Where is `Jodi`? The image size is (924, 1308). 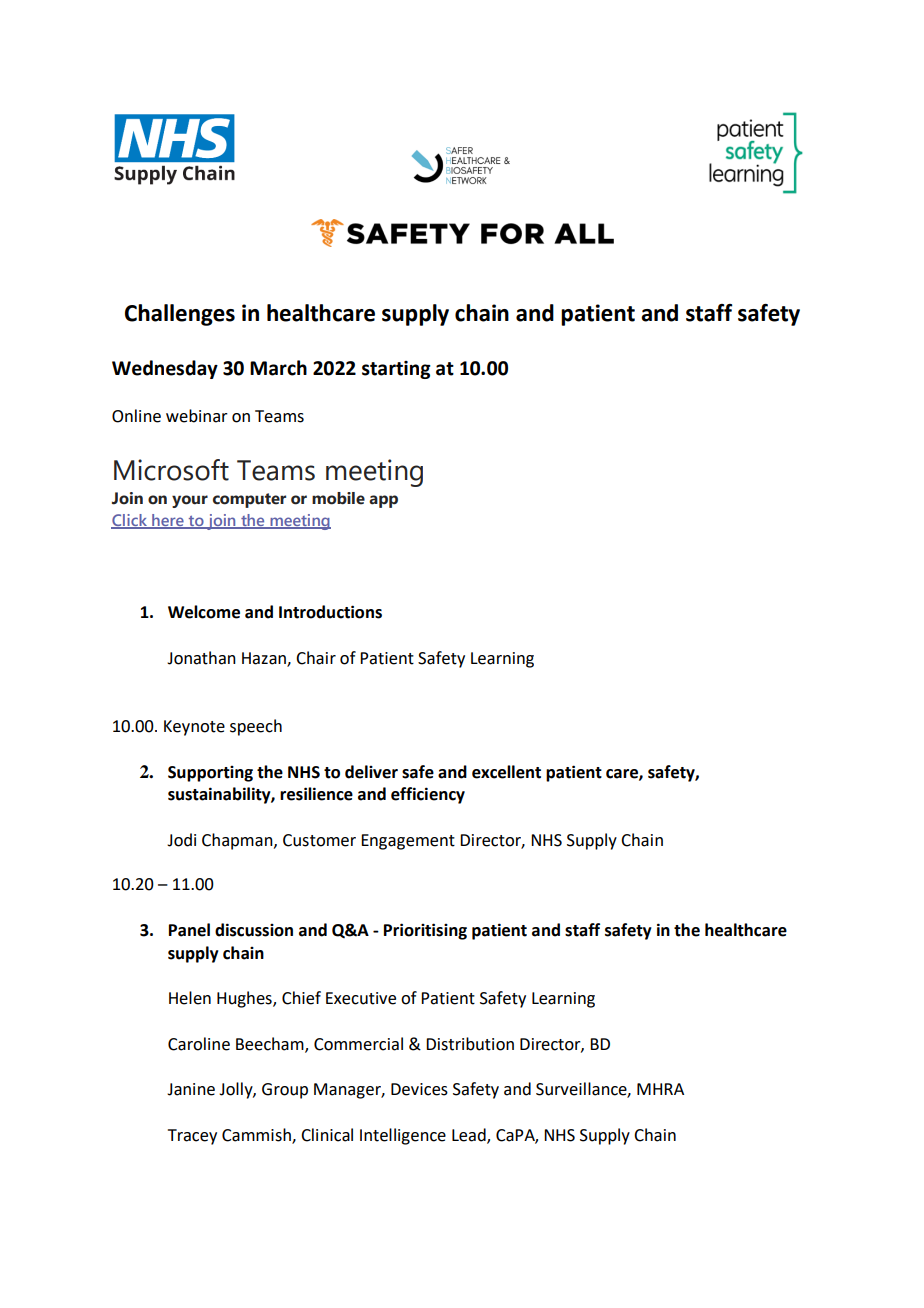
Jodi is located at coordinates (181, 840).
